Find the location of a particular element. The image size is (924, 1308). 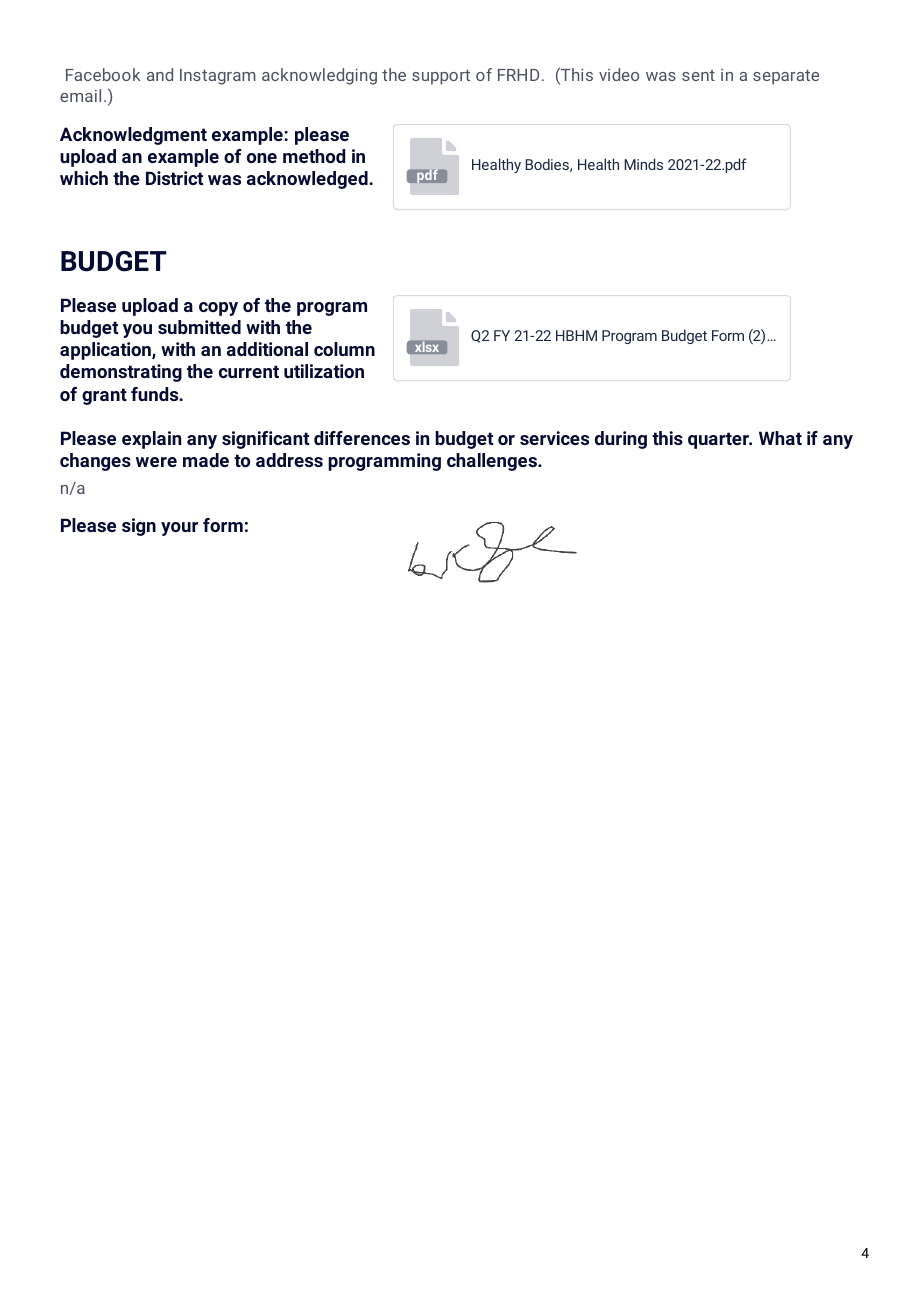

What is located at coordinates (780, 438).
